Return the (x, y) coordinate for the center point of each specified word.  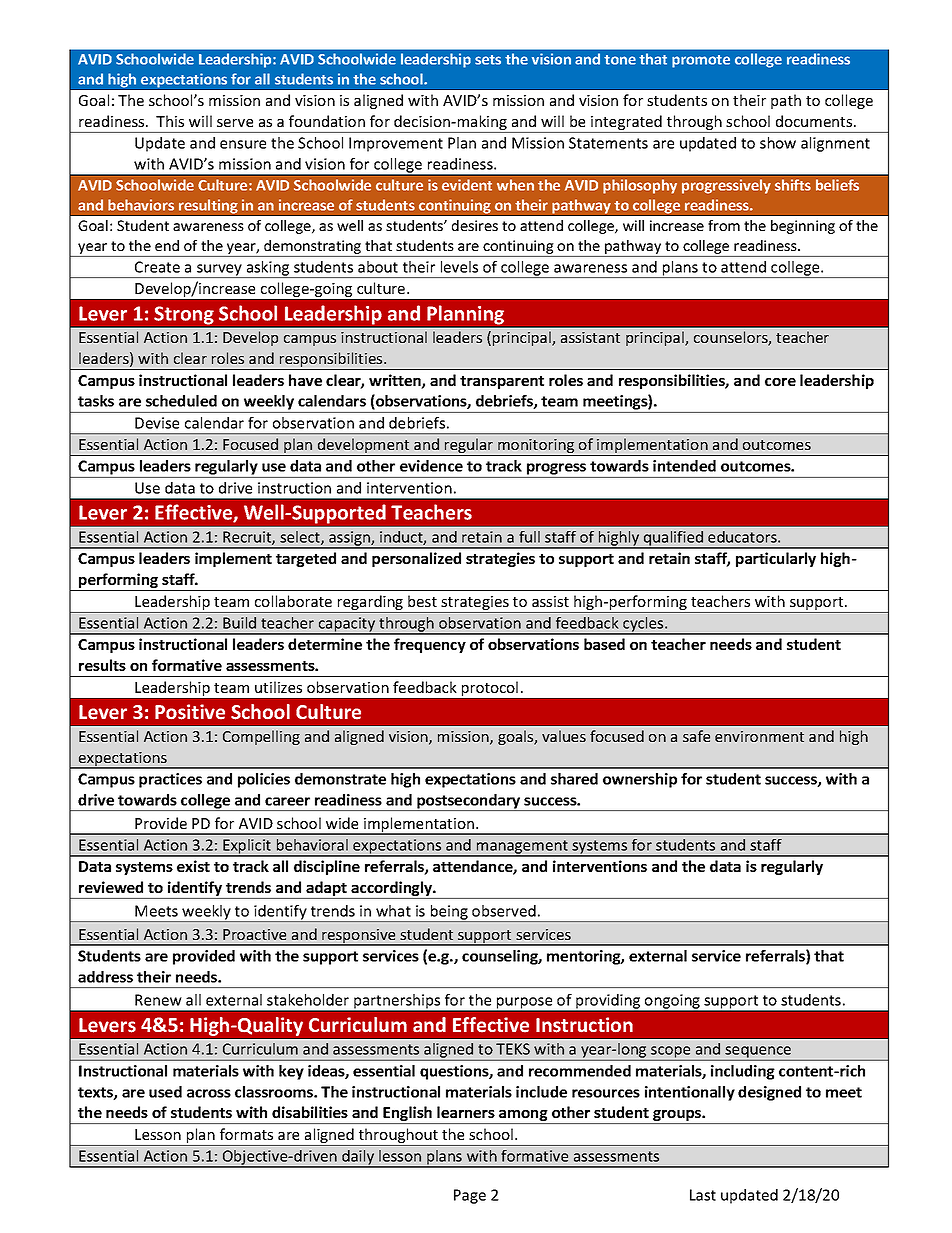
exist (193, 866)
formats (246, 1134)
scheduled (181, 401)
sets (488, 60)
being (449, 913)
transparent (502, 382)
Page (470, 1196)
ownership (640, 780)
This (170, 121)
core (780, 382)
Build (239, 623)
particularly (776, 559)
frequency (430, 645)
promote (701, 61)
